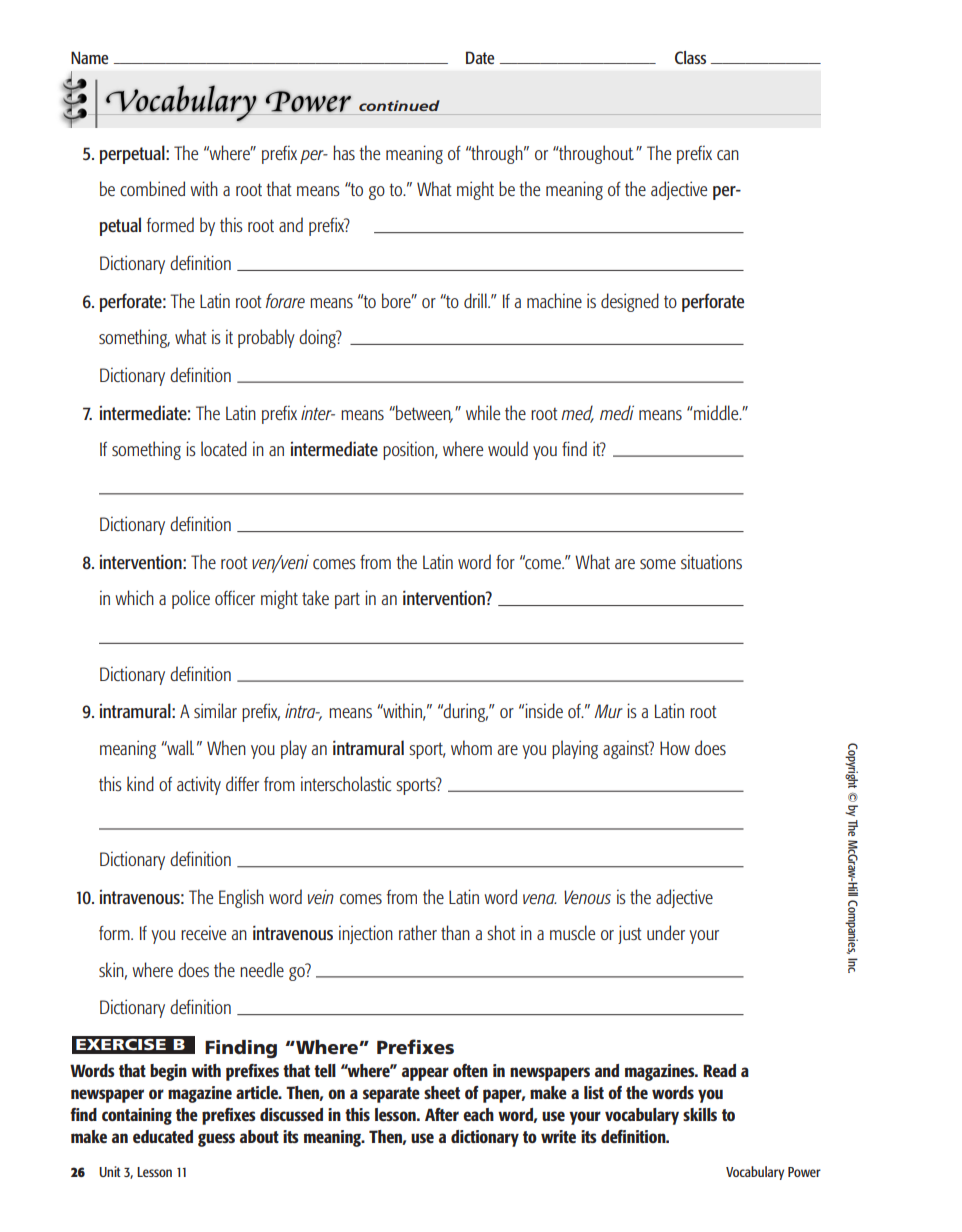 Image resolution: width=962 pixels, height=1232 pixels. What do you see at coordinates (675, 748) in the image?
I see `How` at bounding box center [675, 748].
